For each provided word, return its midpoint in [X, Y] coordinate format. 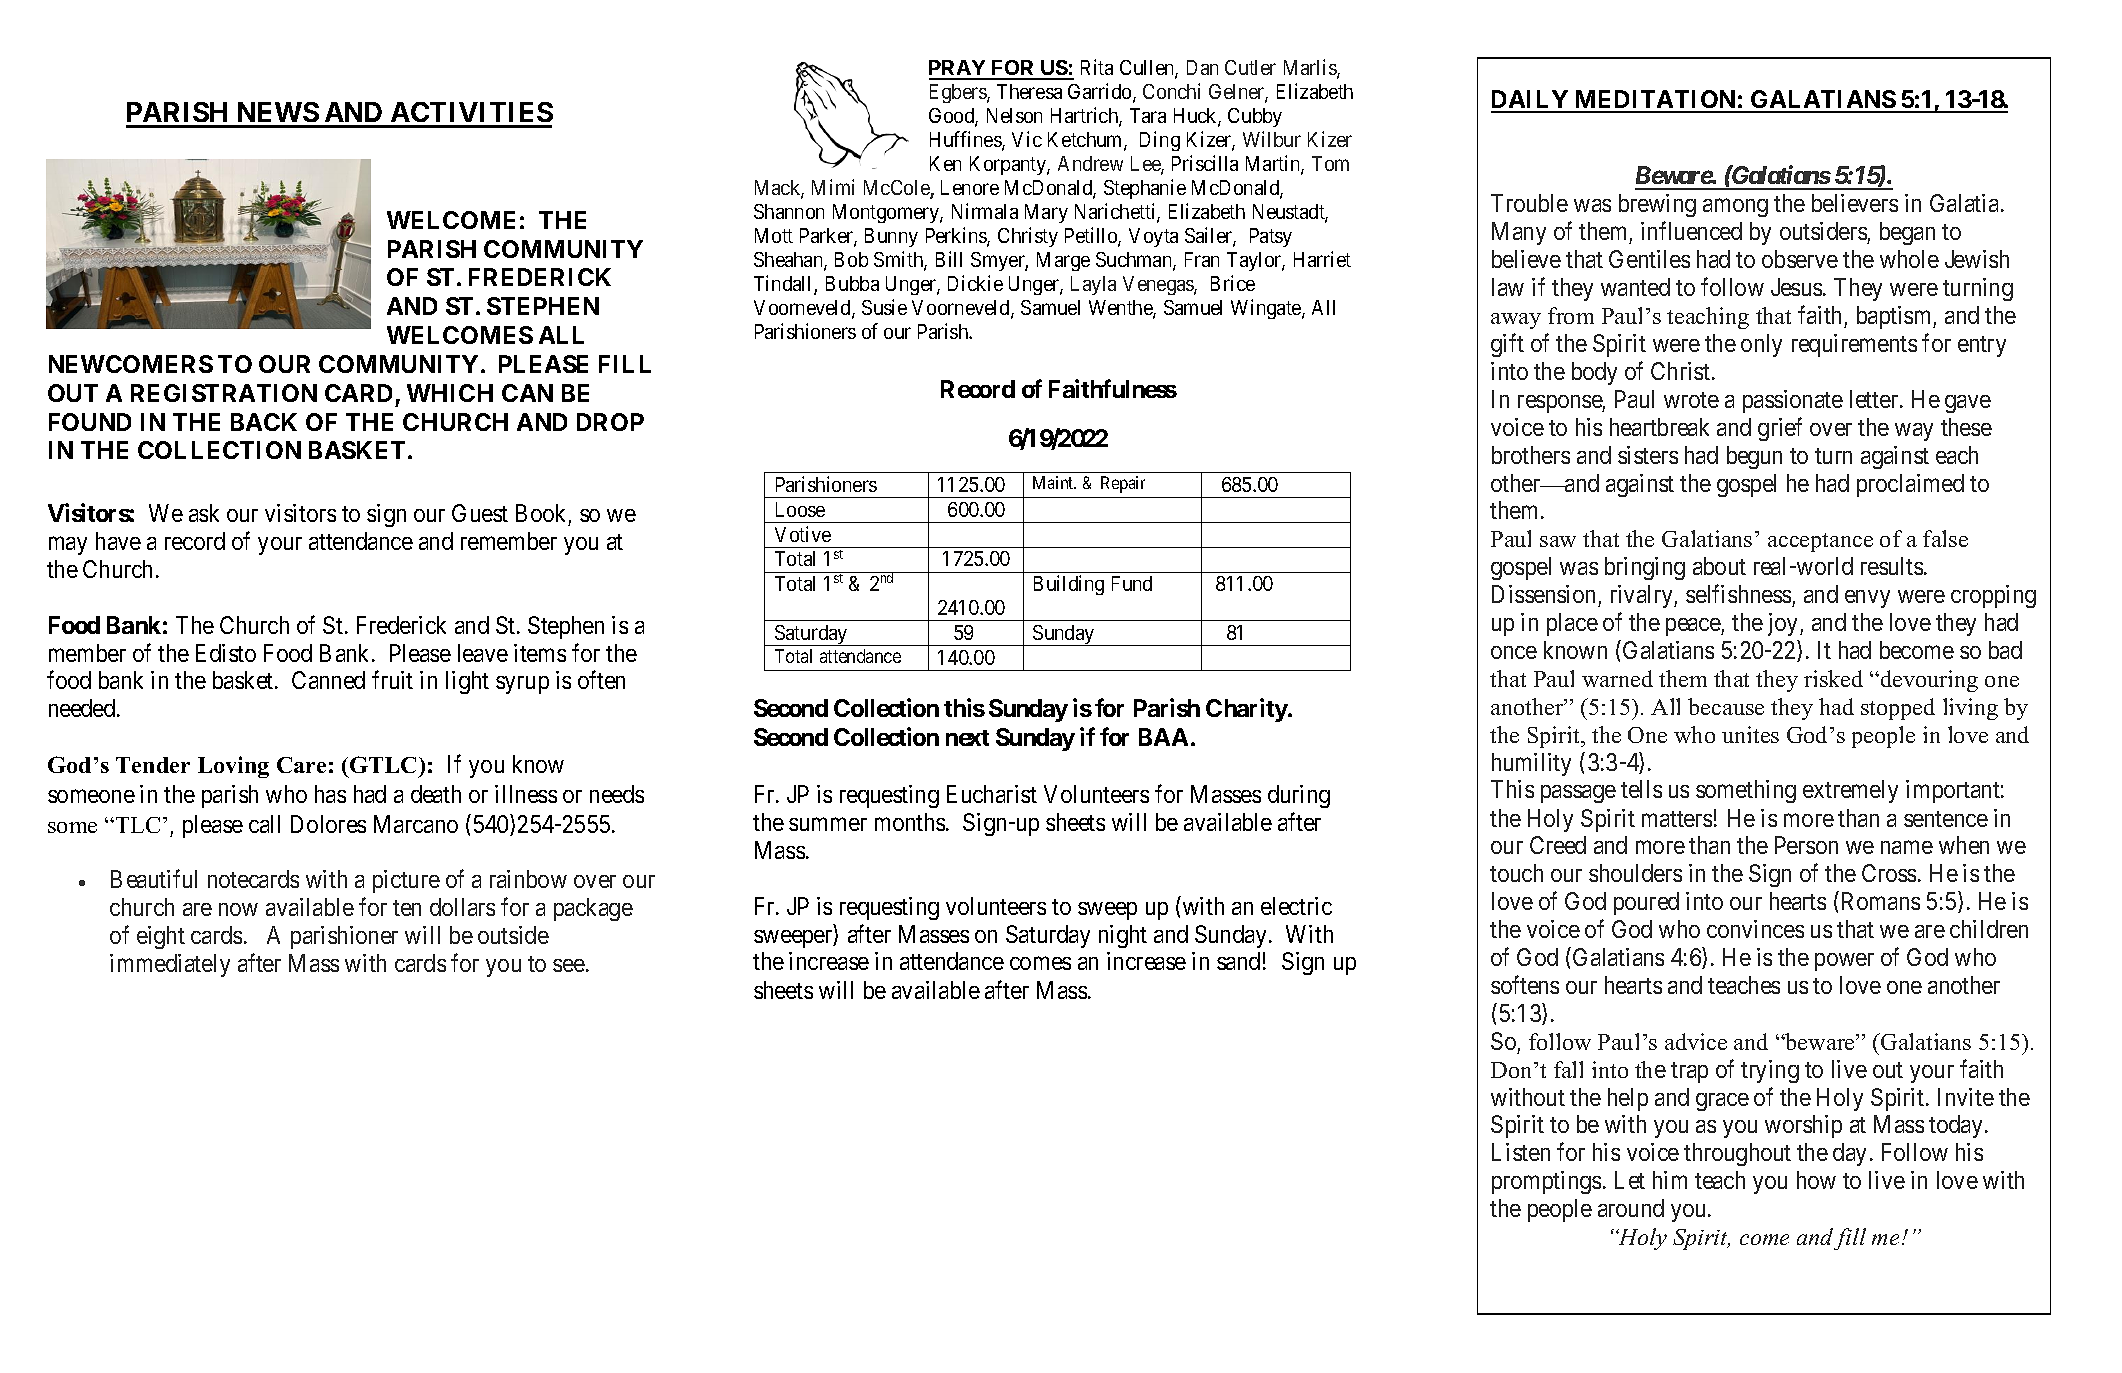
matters [1677, 819]
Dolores [328, 824]
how [1816, 1180]
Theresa [1029, 91]
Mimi [833, 187]
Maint [1054, 482]
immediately [170, 965]
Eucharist [992, 794]
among [1735, 208]
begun [1754, 457]
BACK [264, 422]
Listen [1521, 1152]
